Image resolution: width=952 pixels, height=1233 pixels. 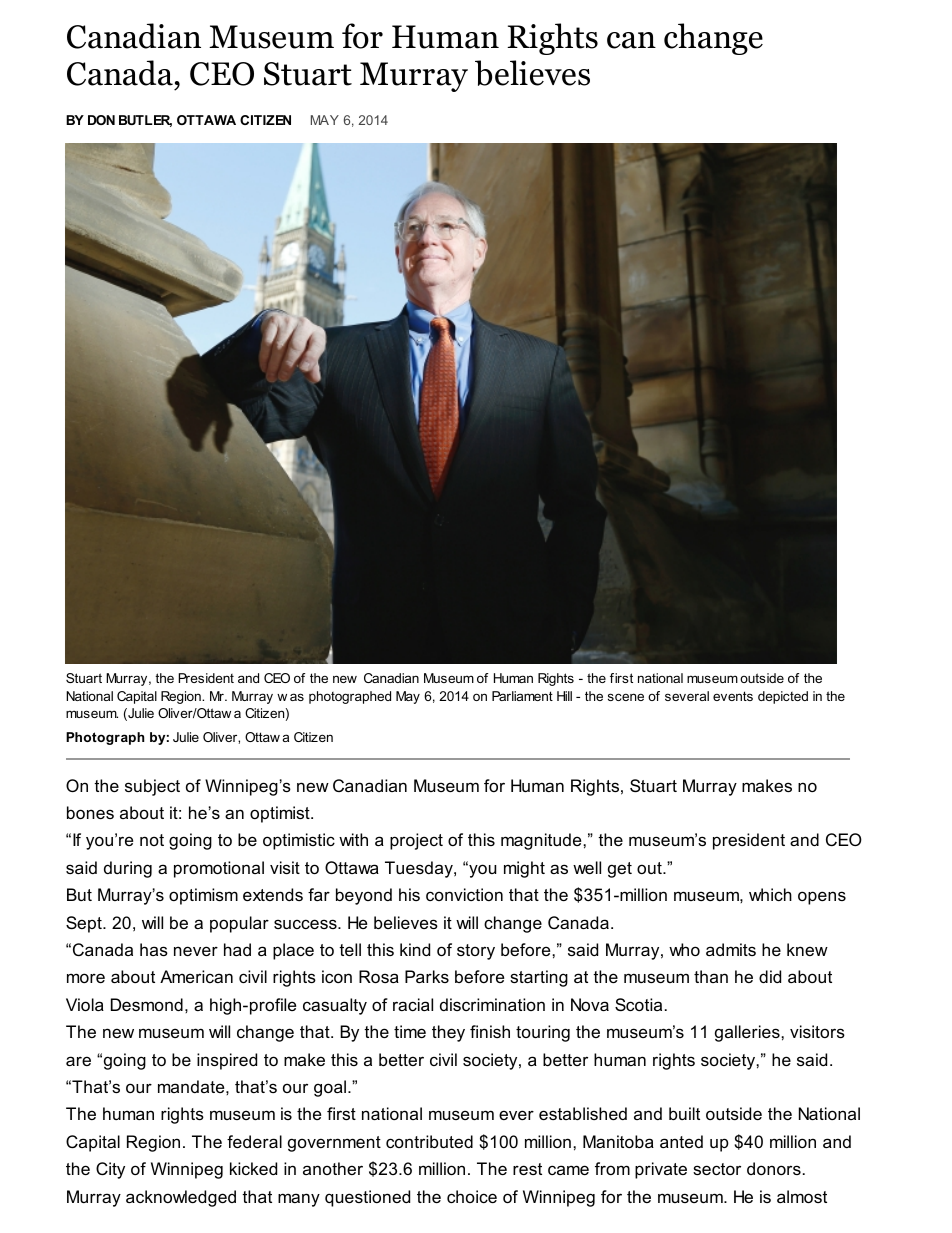 I want to click on during, so click(x=128, y=869).
